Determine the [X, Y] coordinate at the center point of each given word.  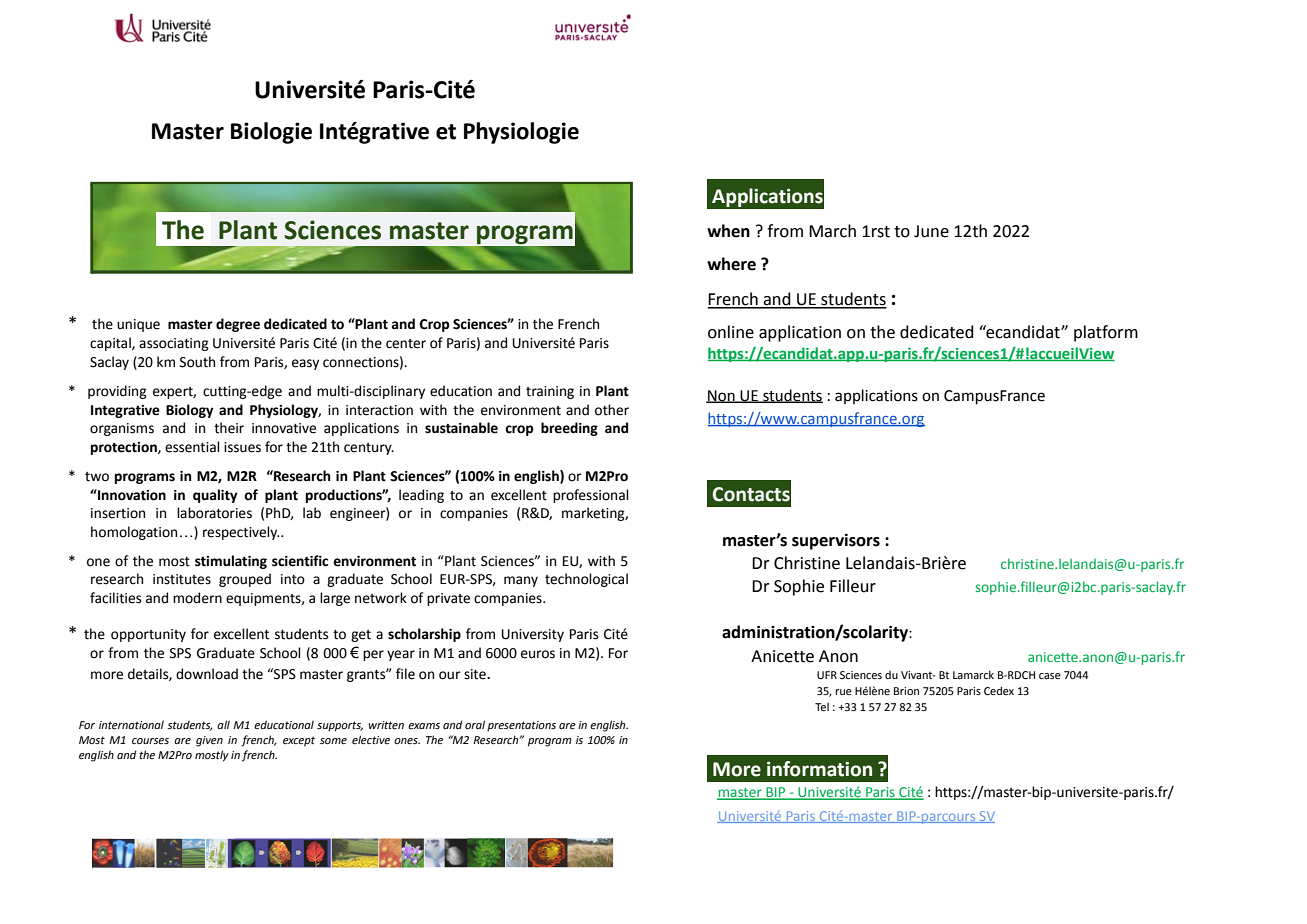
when [728, 231]
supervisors [836, 542]
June [931, 231]
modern [197, 598]
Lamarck [973, 674]
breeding [569, 429]
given [209, 741]
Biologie [271, 133]
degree [238, 325]
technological [586, 580]
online [731, 332]
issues [242, 447]
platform [1106, 333]
